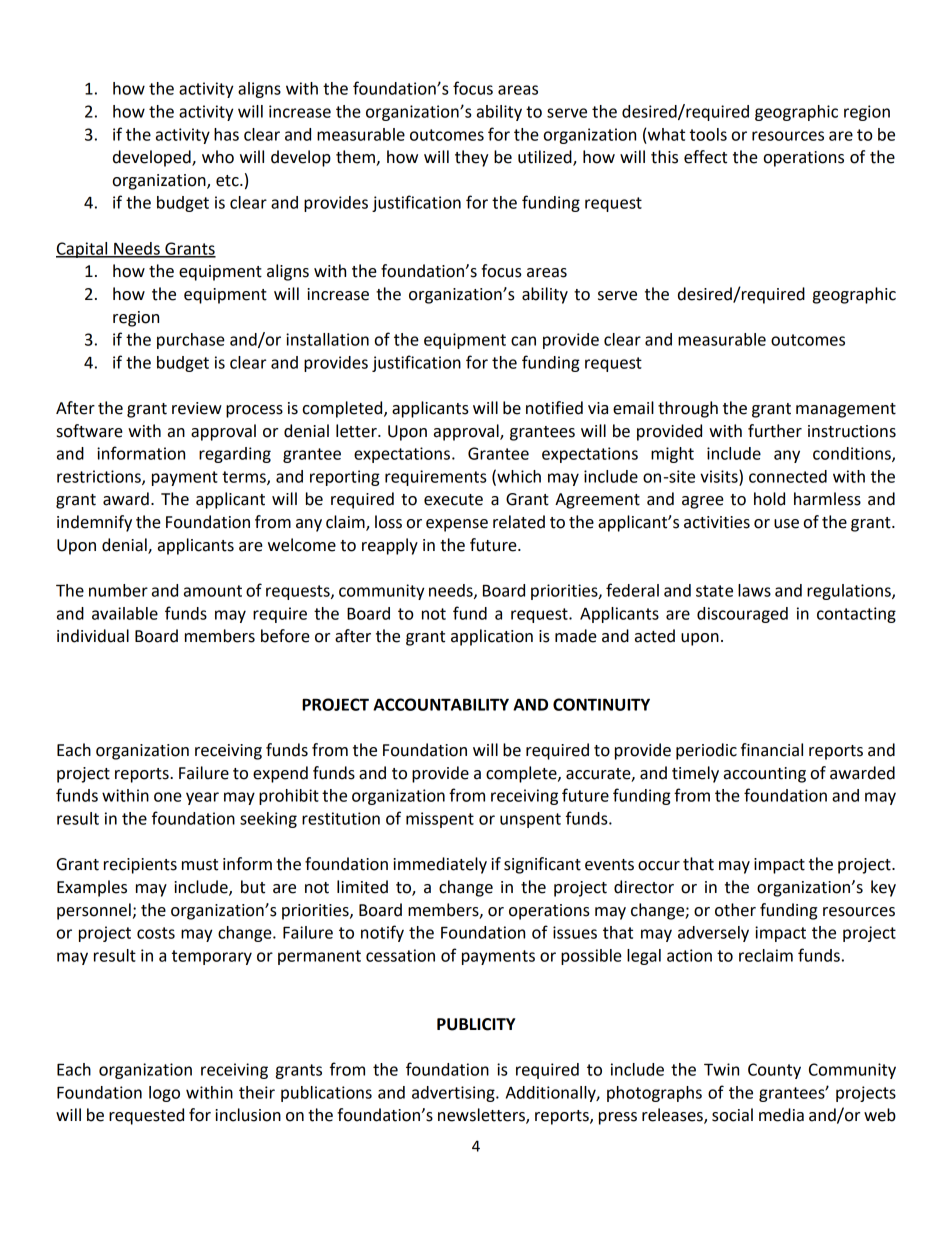 Image resolution: width=952 pixels, height=1233 pixels. I want to click on one, so click(168, 797).
